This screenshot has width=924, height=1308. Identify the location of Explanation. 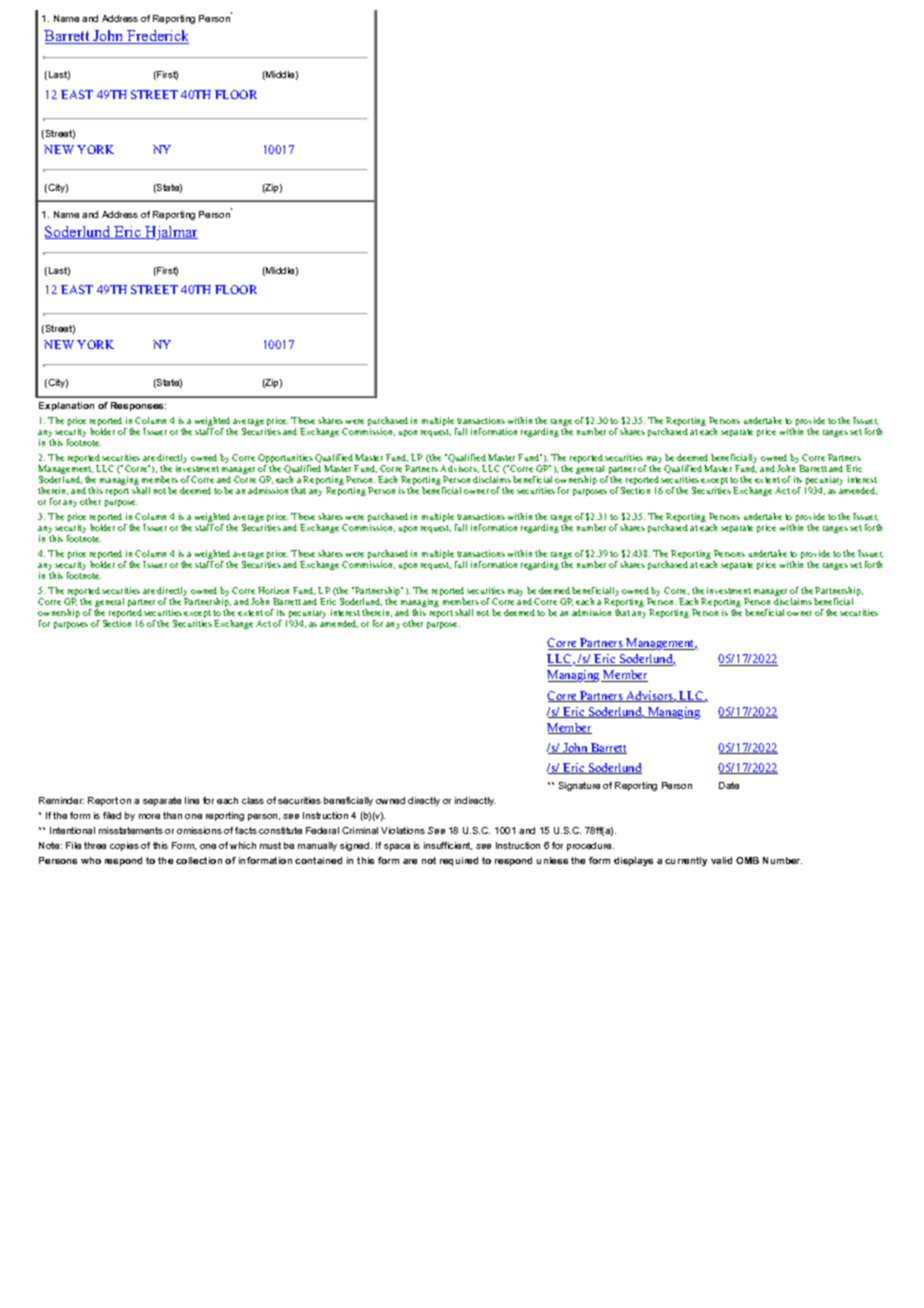
(66, 406).
